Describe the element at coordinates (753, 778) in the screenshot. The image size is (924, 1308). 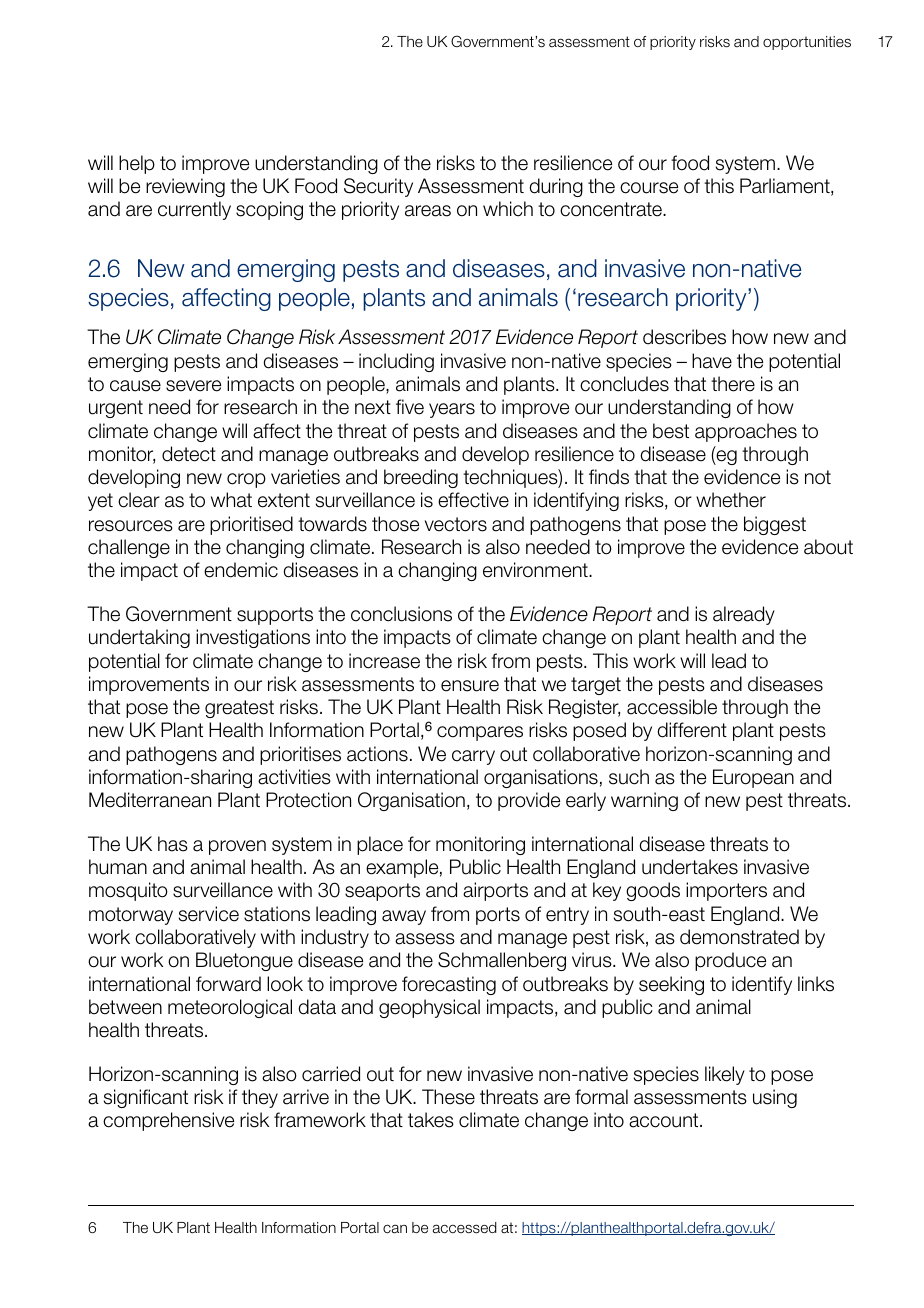
I see `European` at that location.
